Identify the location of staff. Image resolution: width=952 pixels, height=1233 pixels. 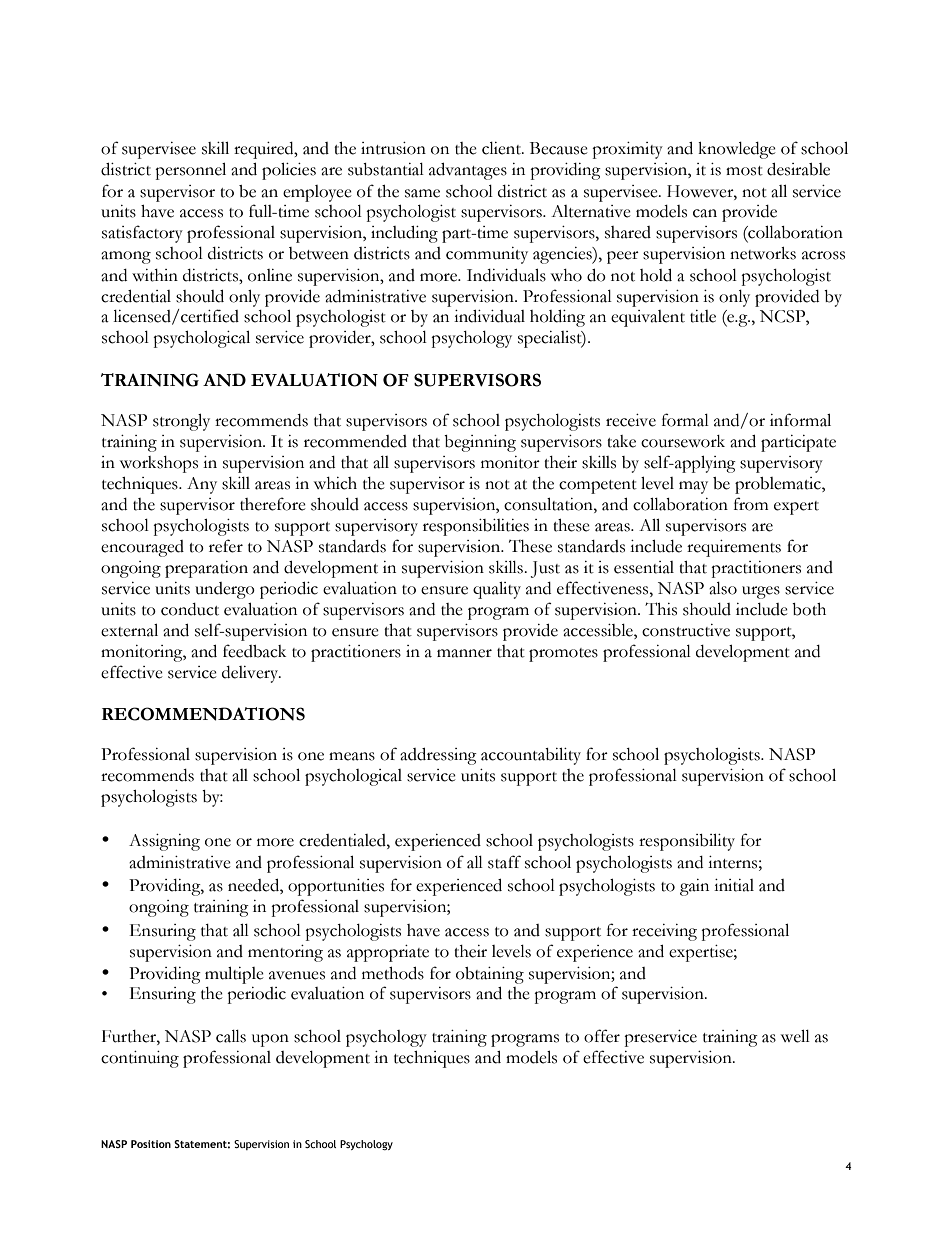
(504, 862).
